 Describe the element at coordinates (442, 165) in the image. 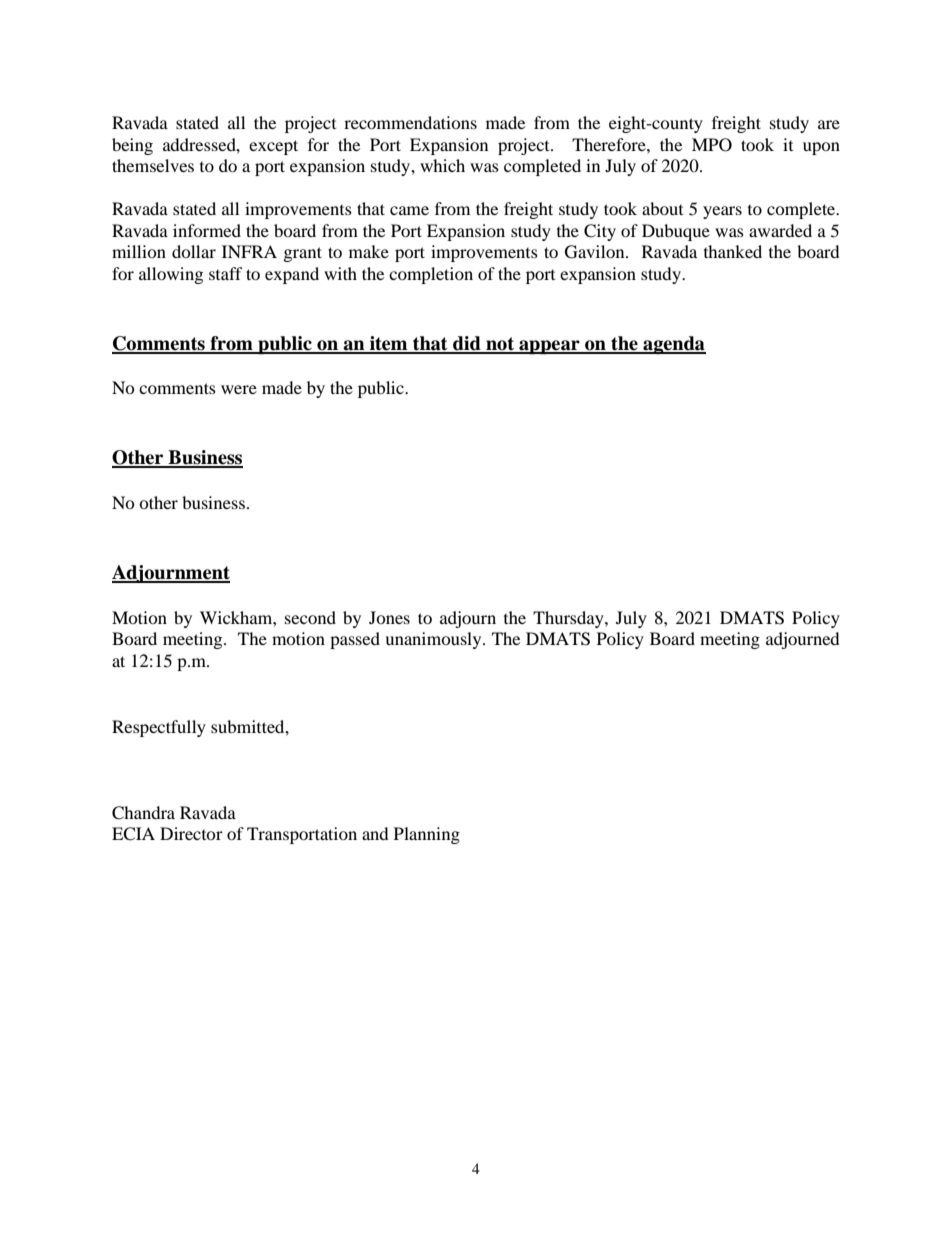

I see `which` at that location.
